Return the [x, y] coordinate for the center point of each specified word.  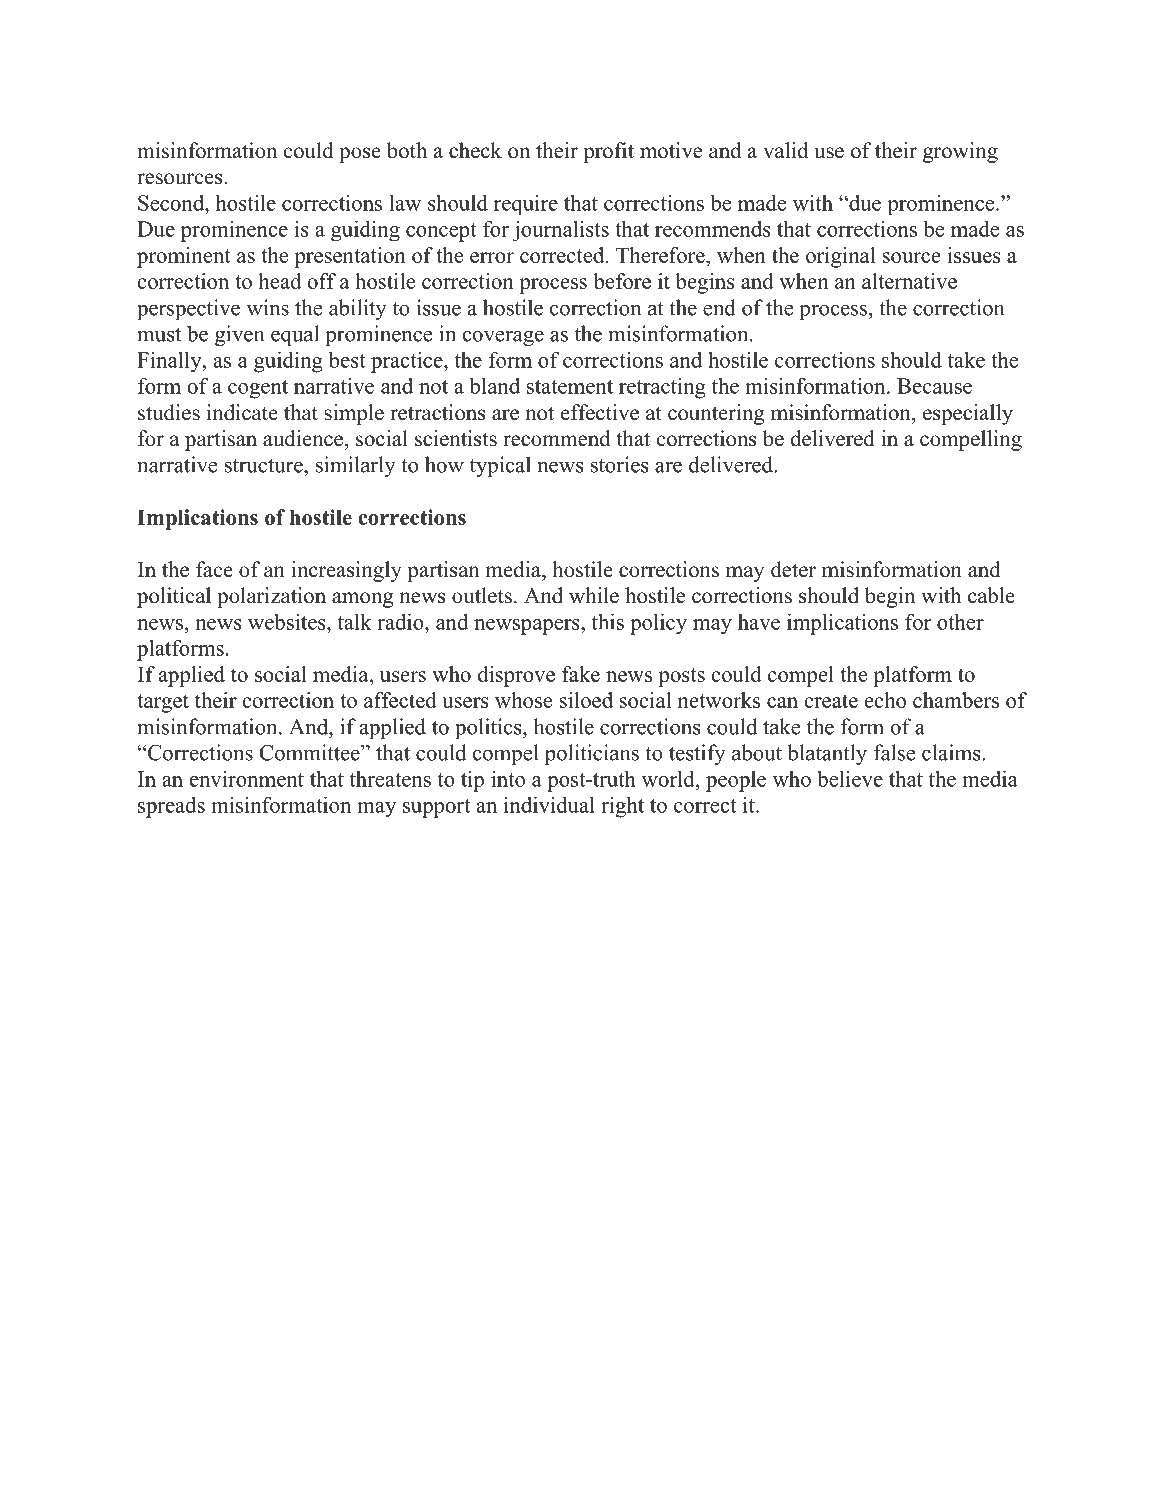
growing [960, 152]
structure [265, 466]
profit [608, 152]
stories [620, 464]
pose [360, 155]
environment [247, 779]
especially [968, 414]
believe [850, 778]
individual [549, 804]
